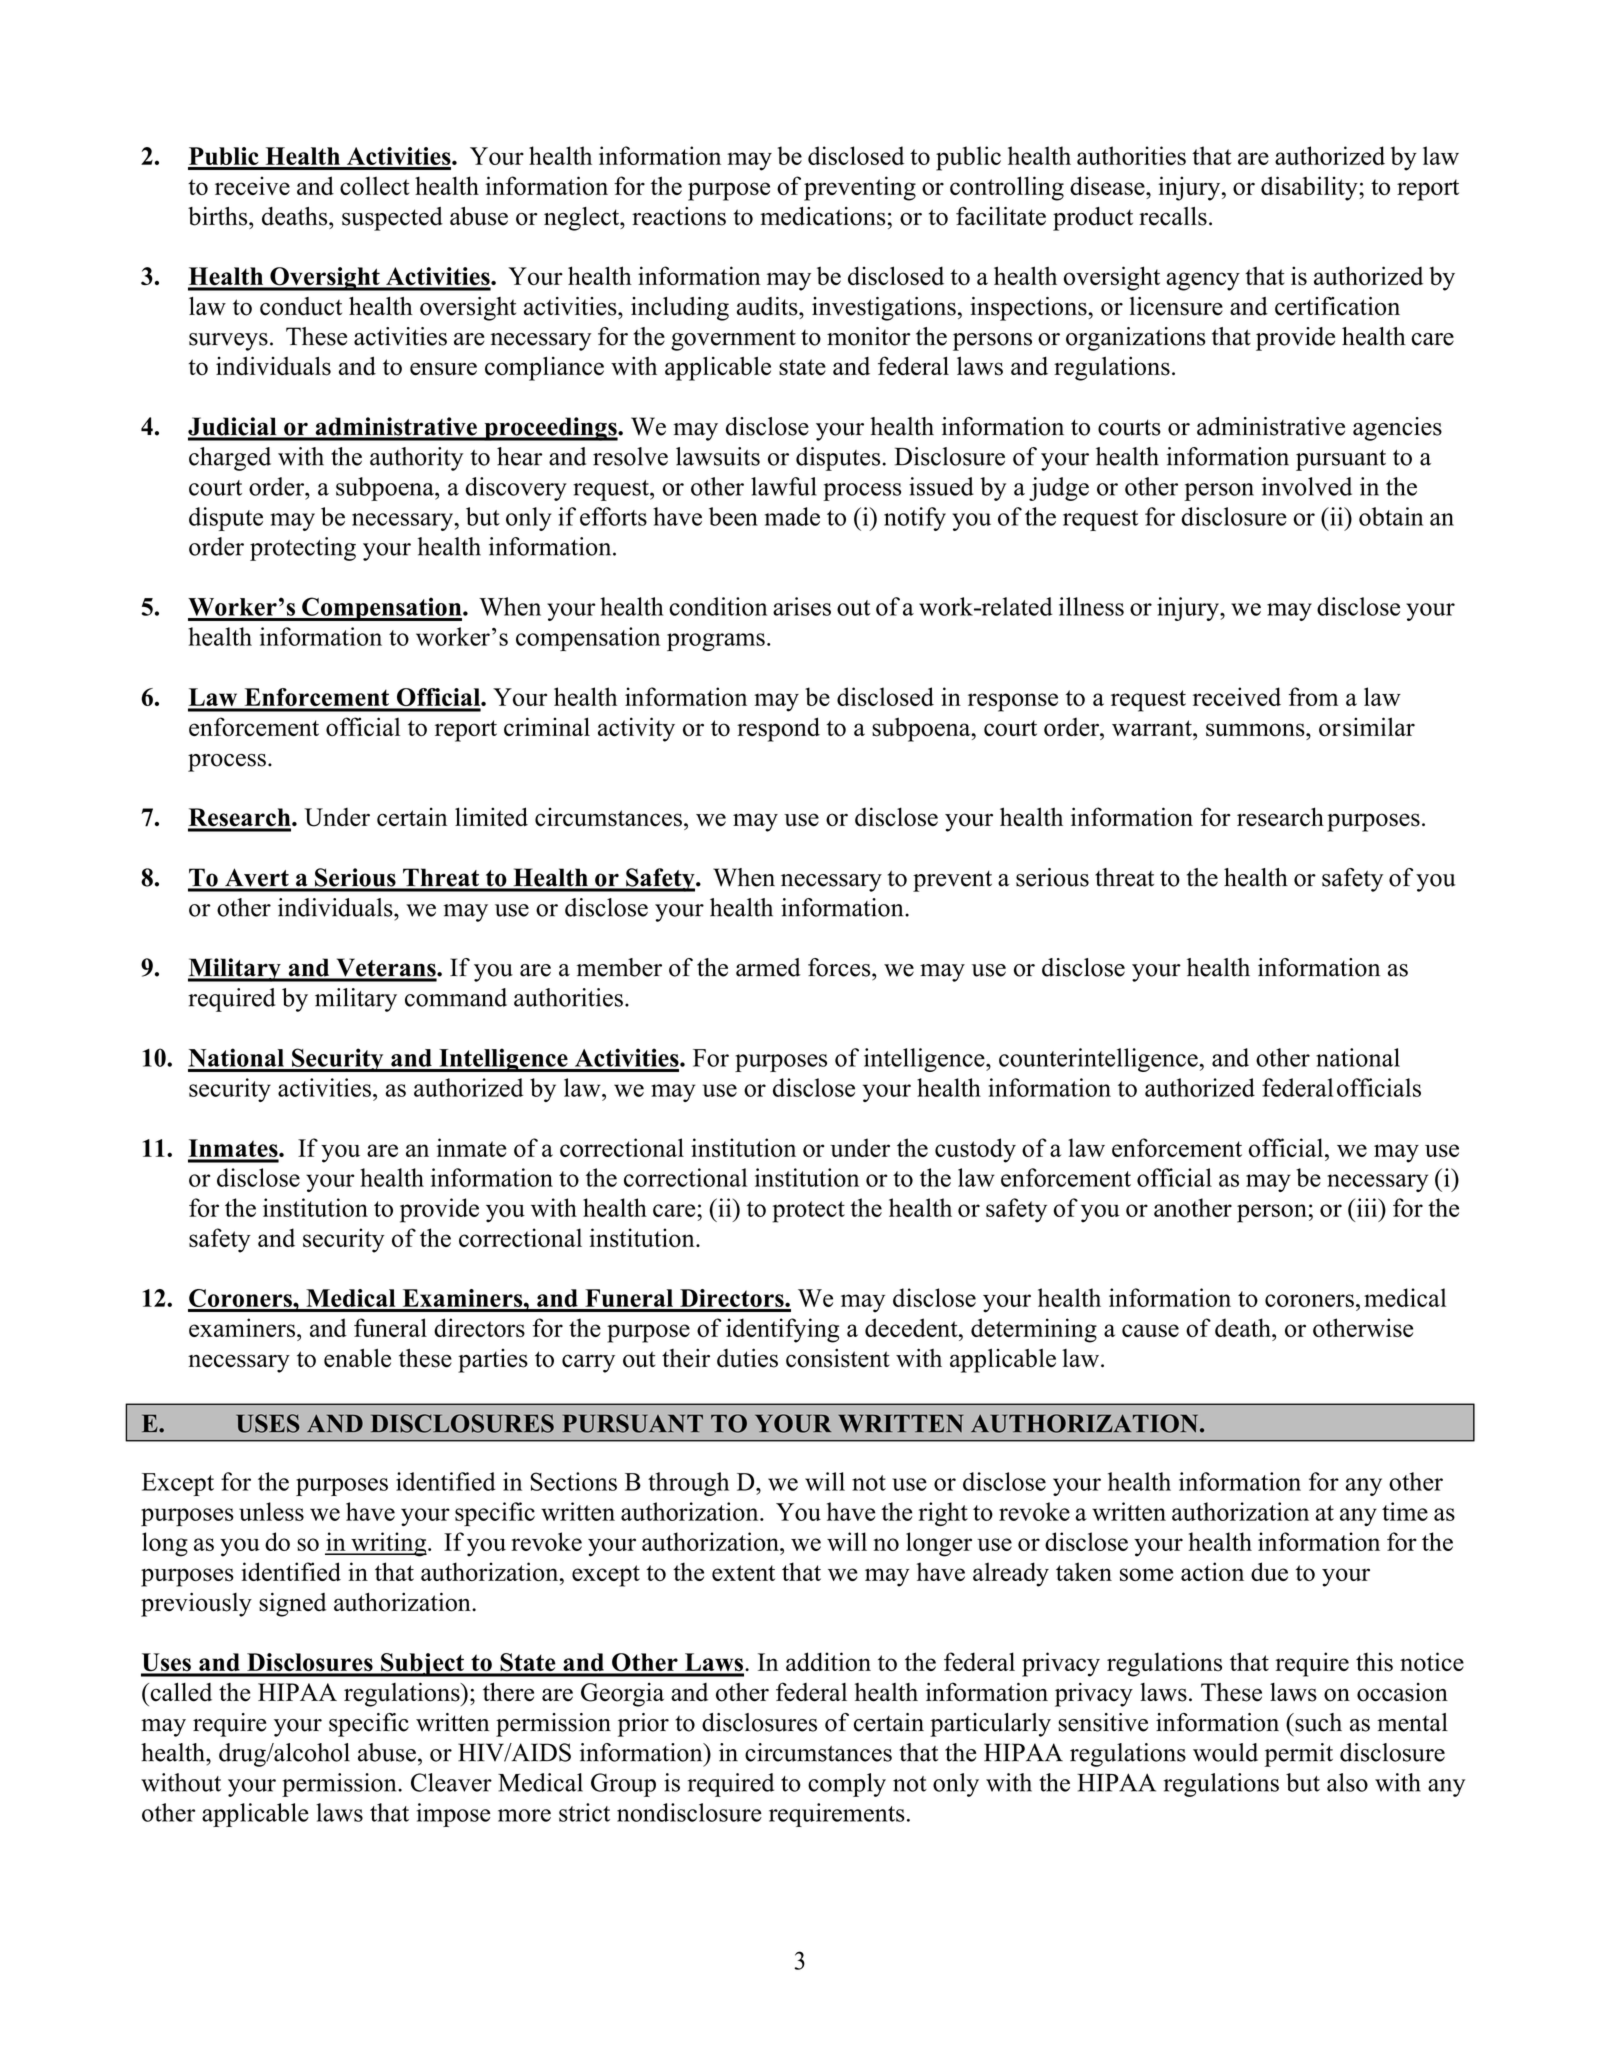  Describe the element at coordinates (688, 1484) in the image. I see `through` at that location.
